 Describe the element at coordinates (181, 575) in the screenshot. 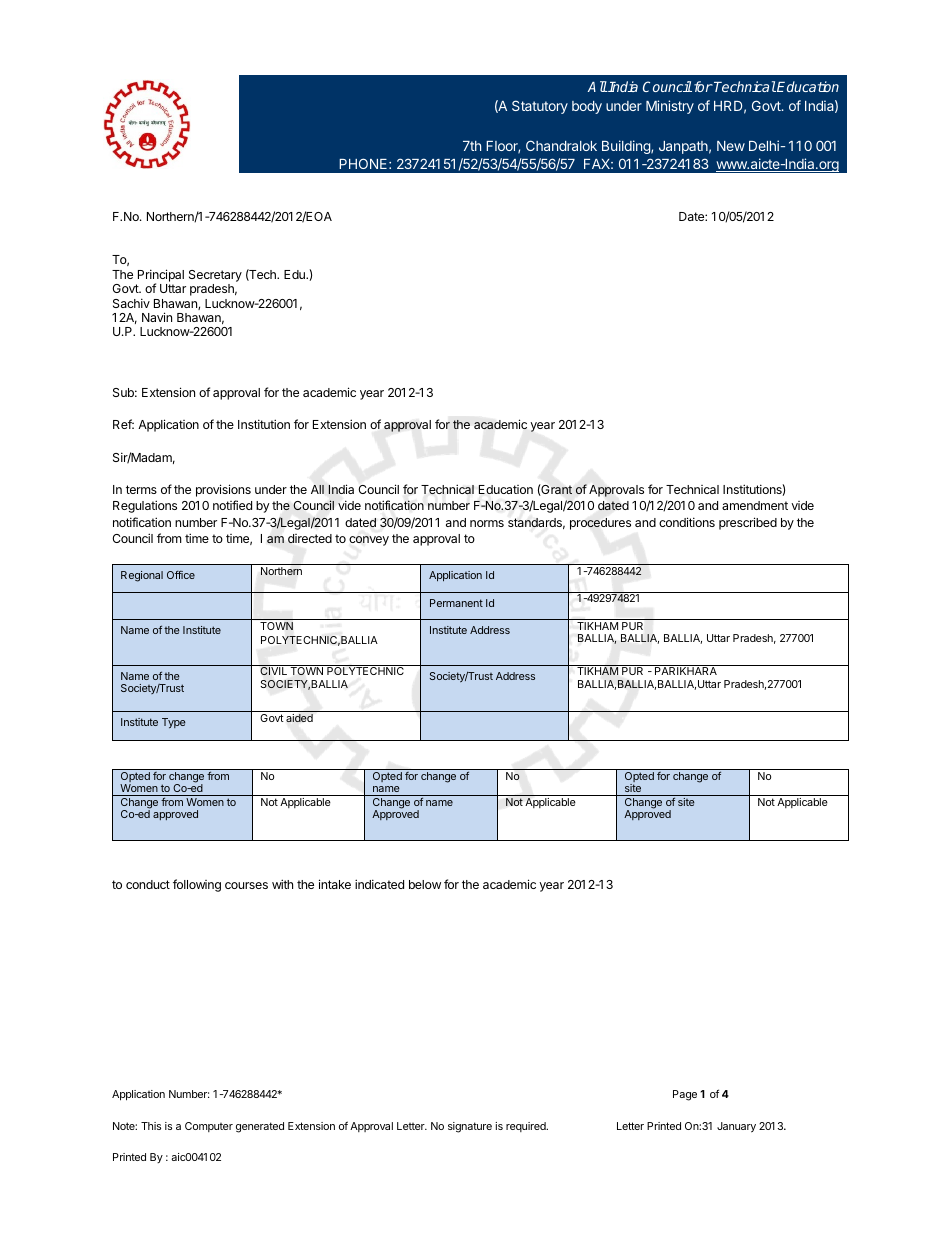

I see `Office` at that location.
